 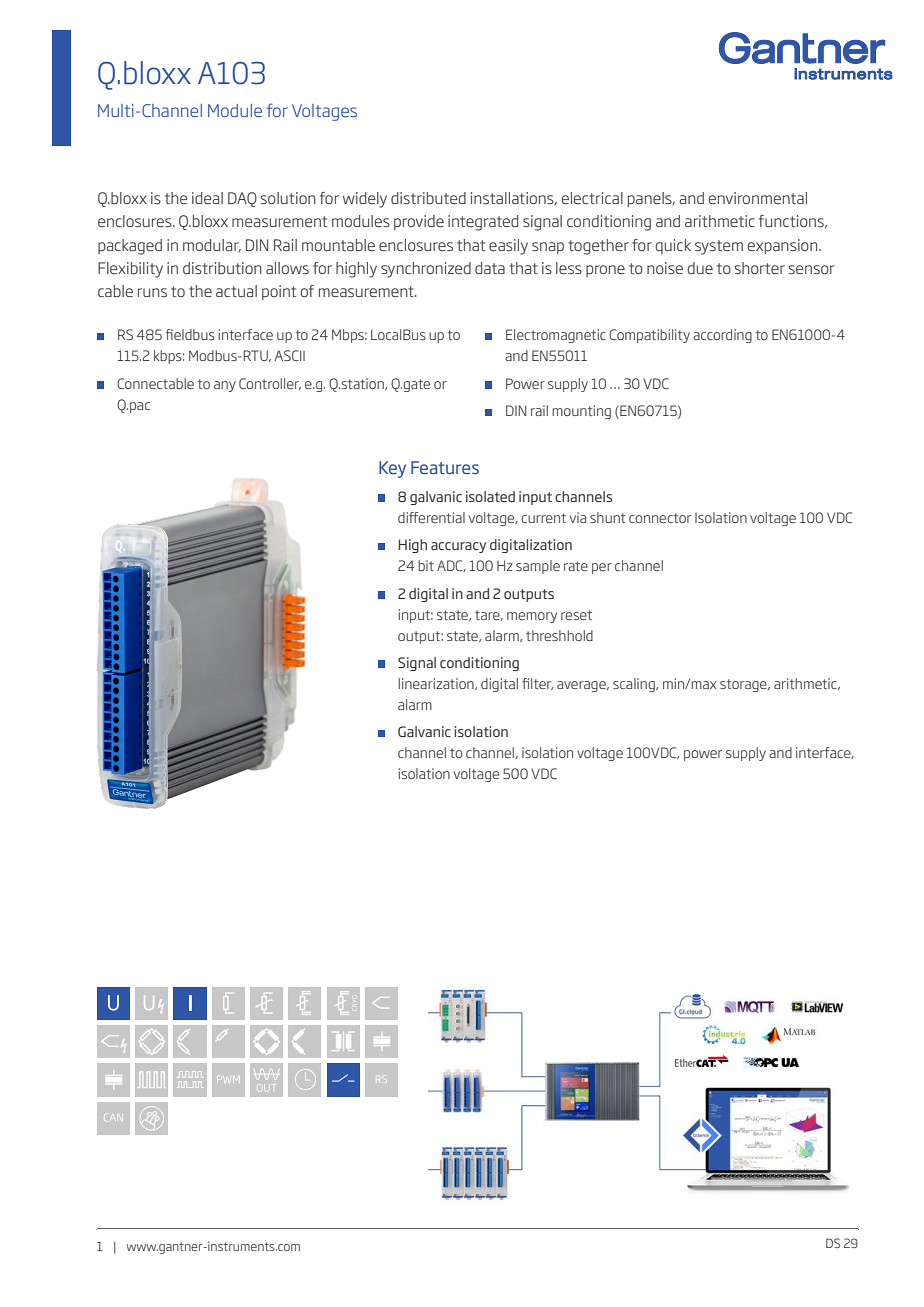 What do you see at coordinates (419, 222) in the document?
I see `provide` at bounding box center [419, 222].
